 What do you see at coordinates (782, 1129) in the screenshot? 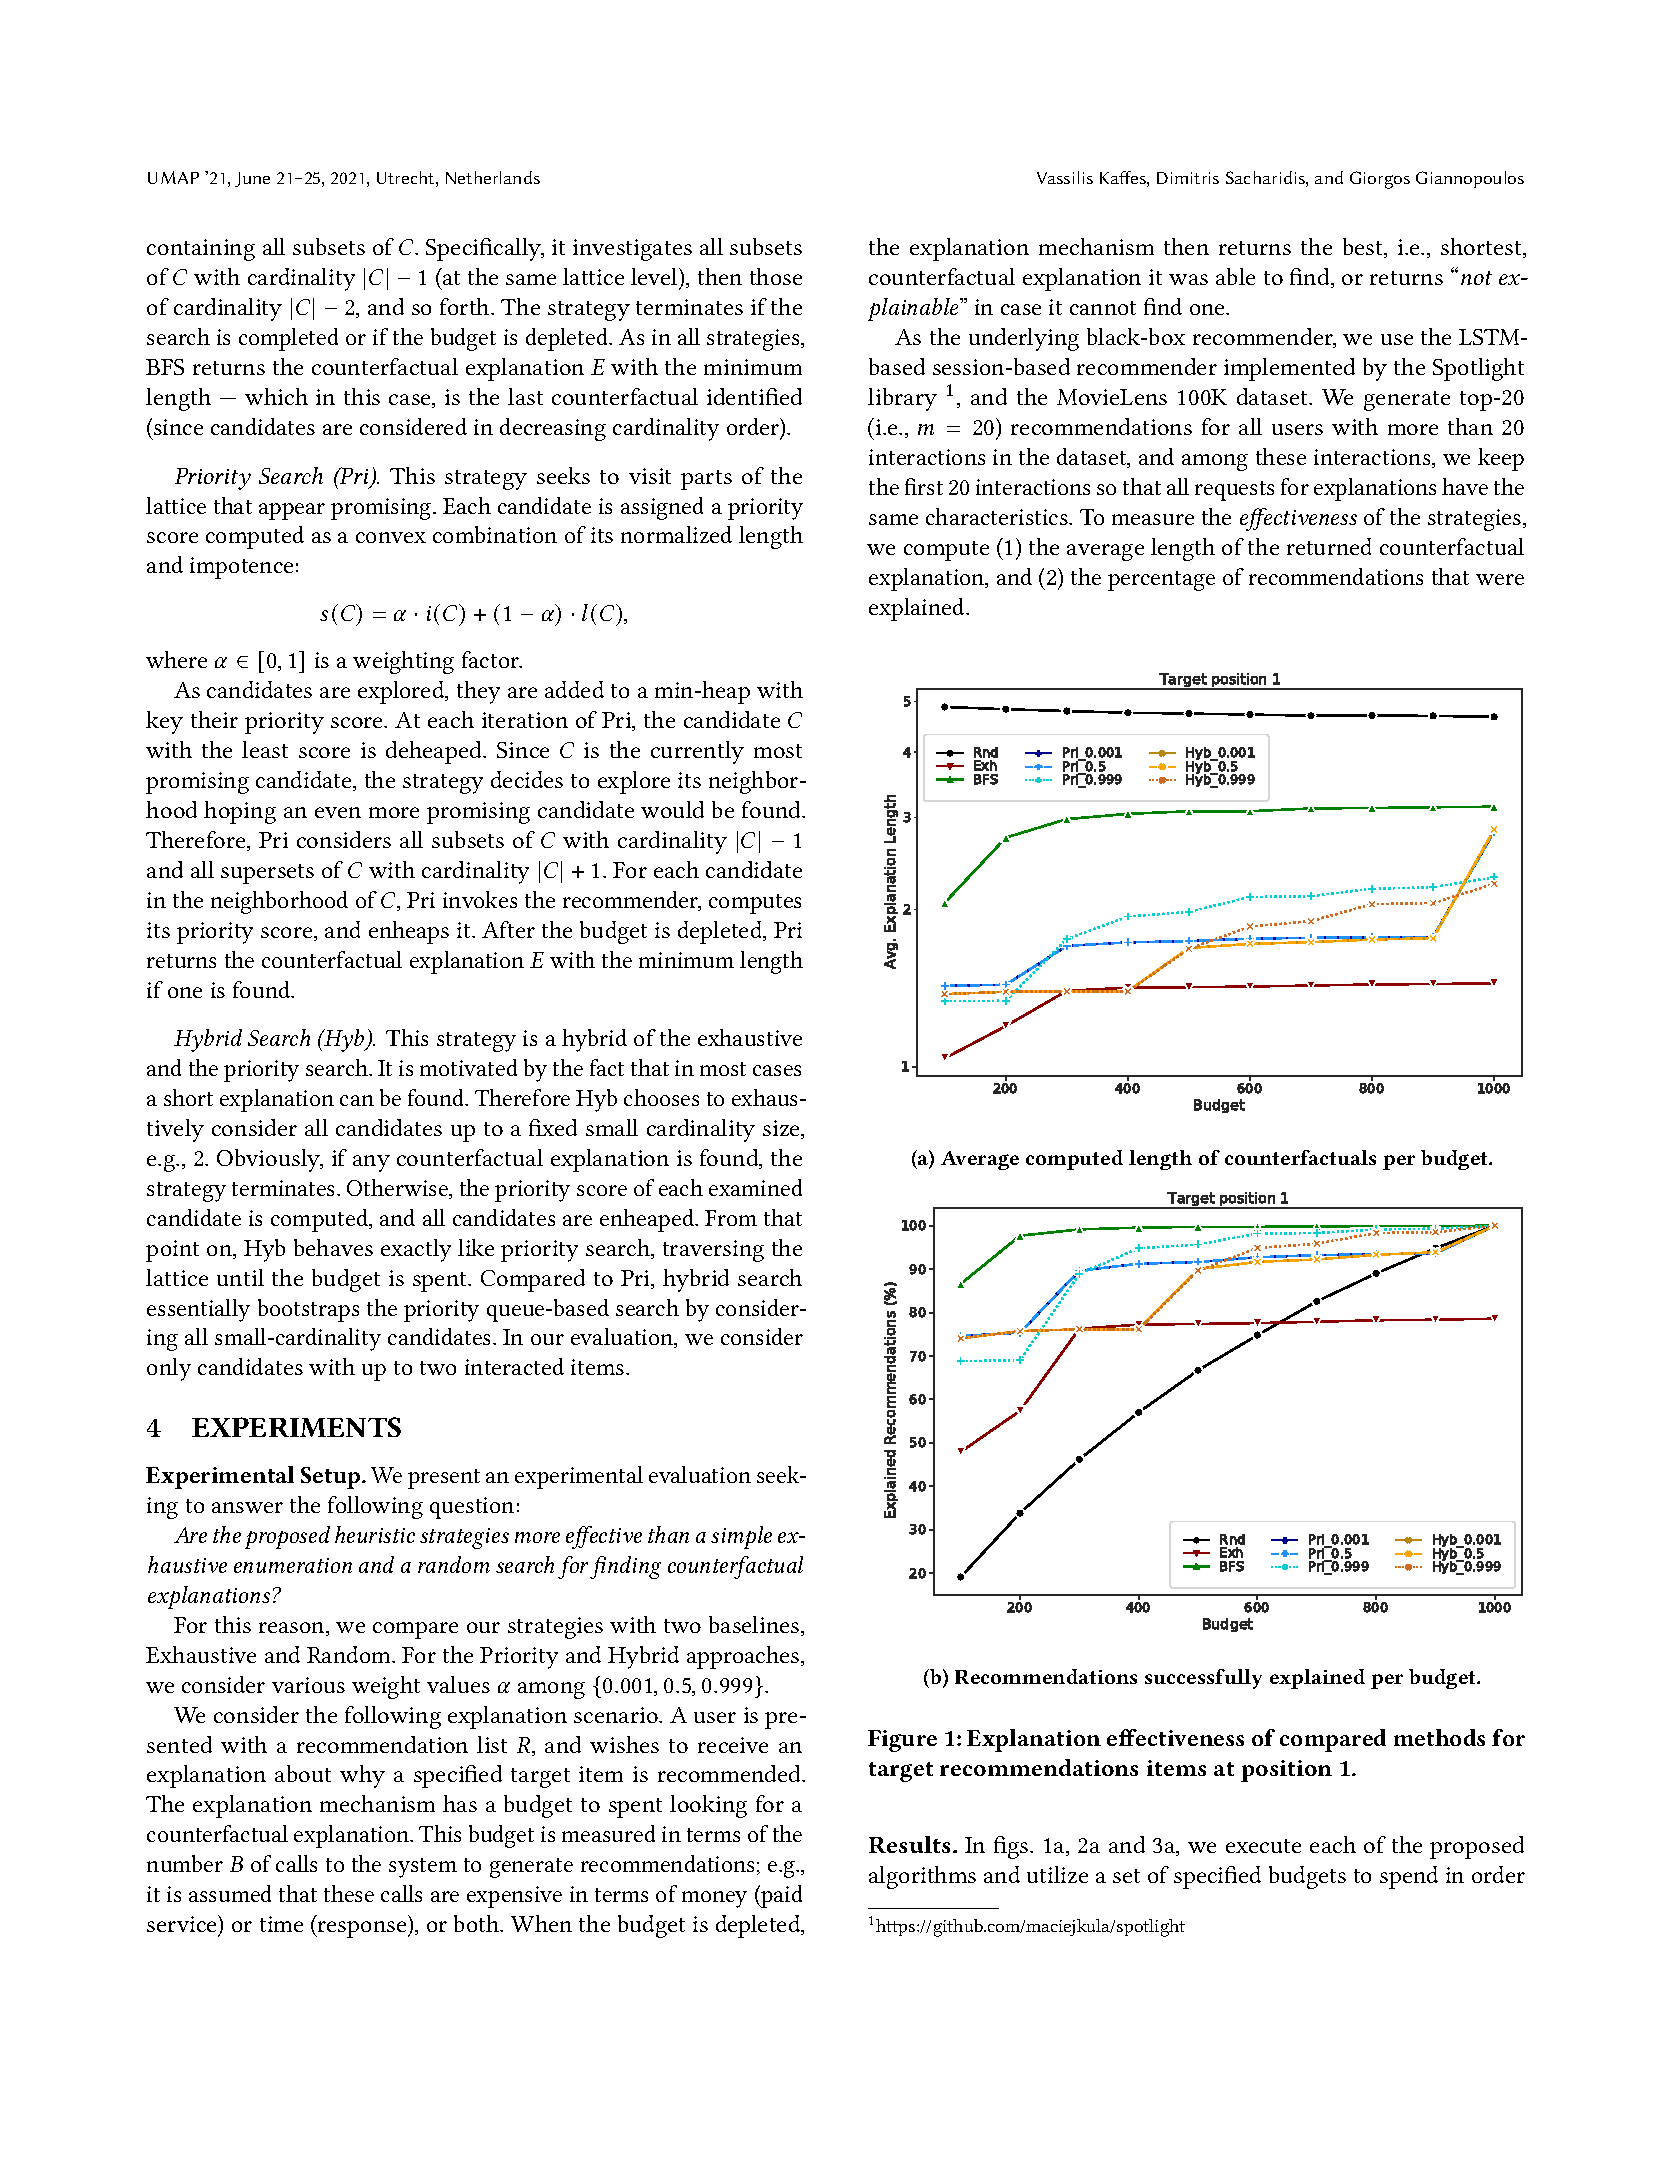
I see `size` at bounding box center [782, 1129].
